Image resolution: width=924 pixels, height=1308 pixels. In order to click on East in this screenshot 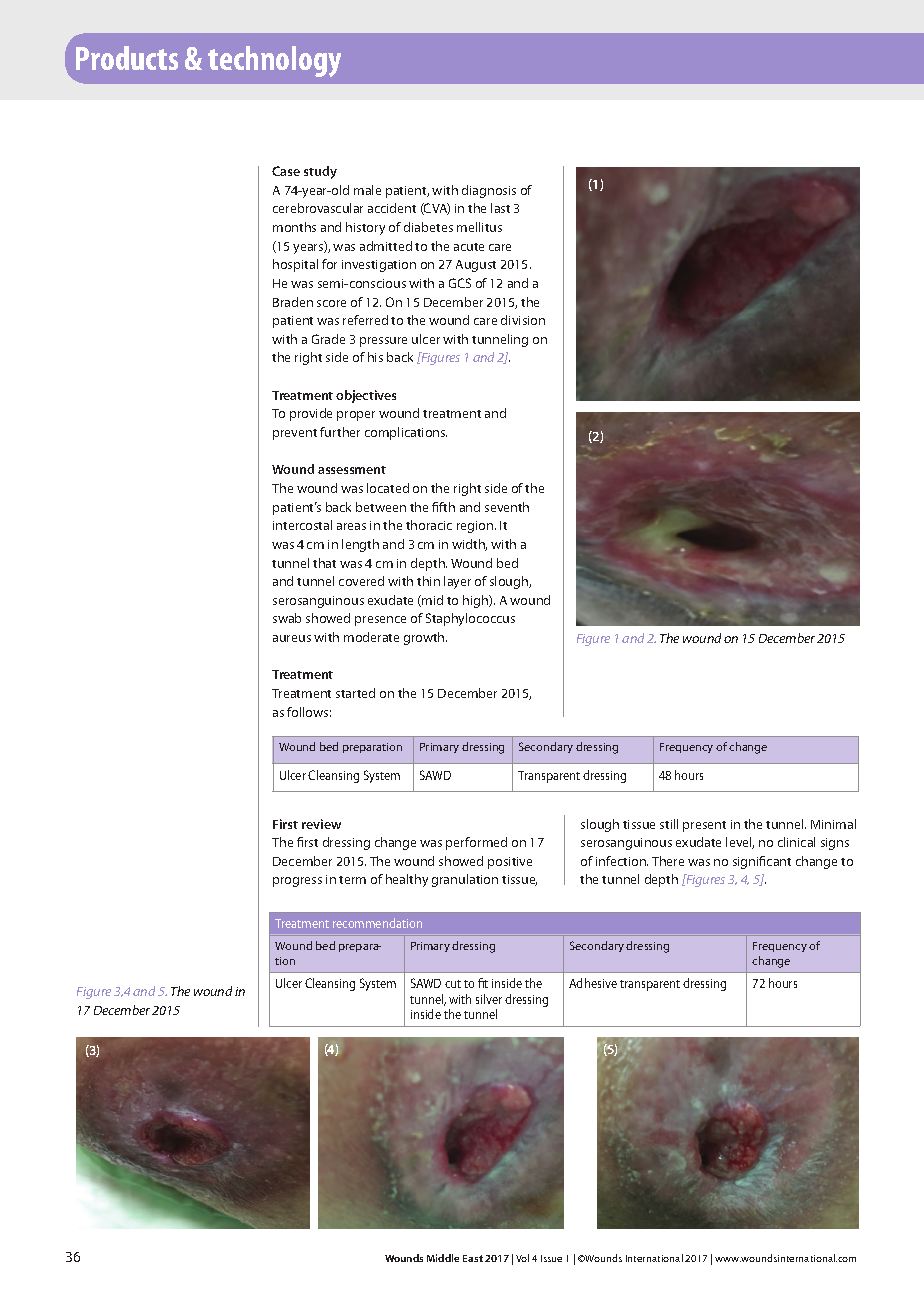, I will do `click(473, 1258)`.
